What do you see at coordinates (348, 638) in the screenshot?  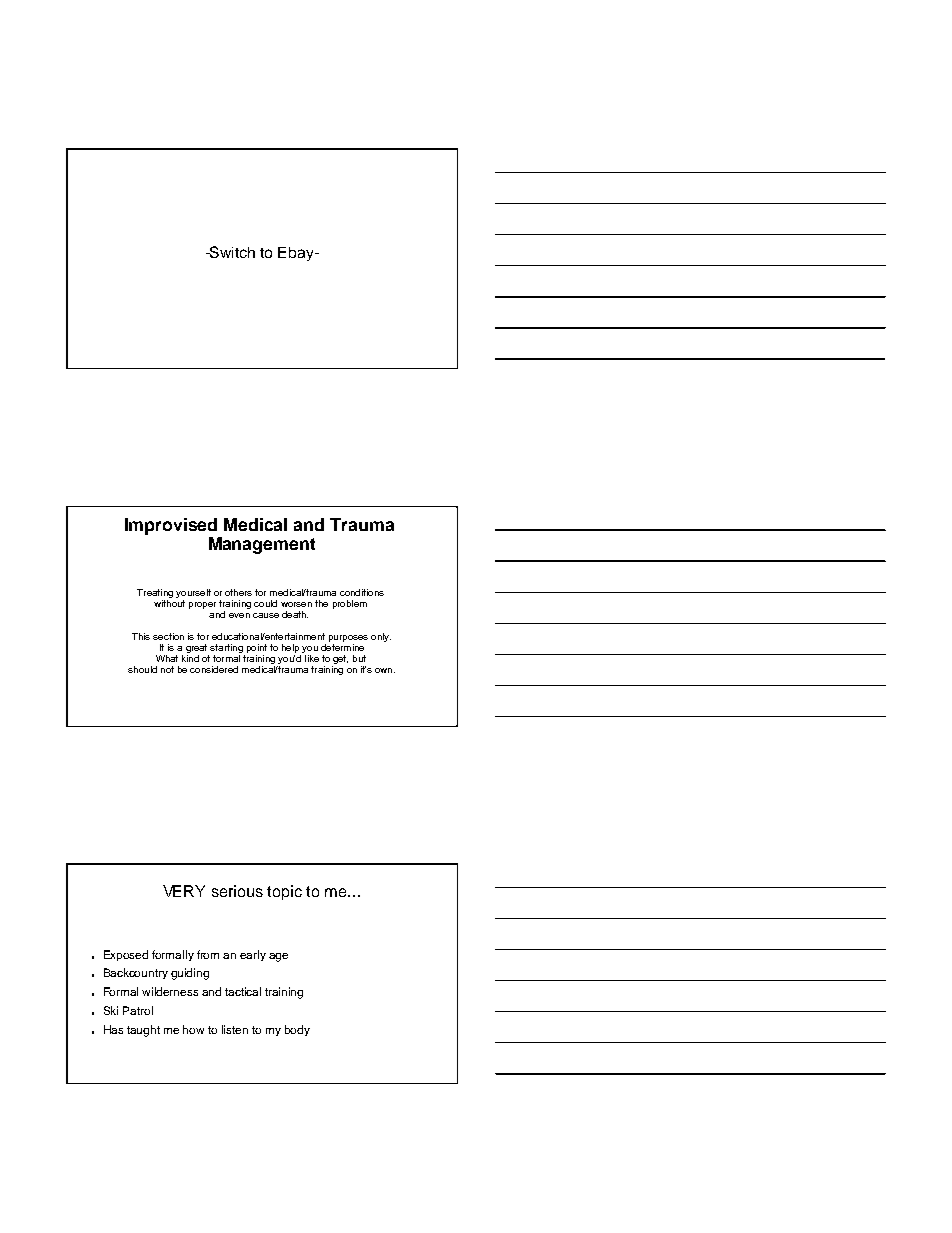 I see `purposes` at bounding box center [348, 638].
